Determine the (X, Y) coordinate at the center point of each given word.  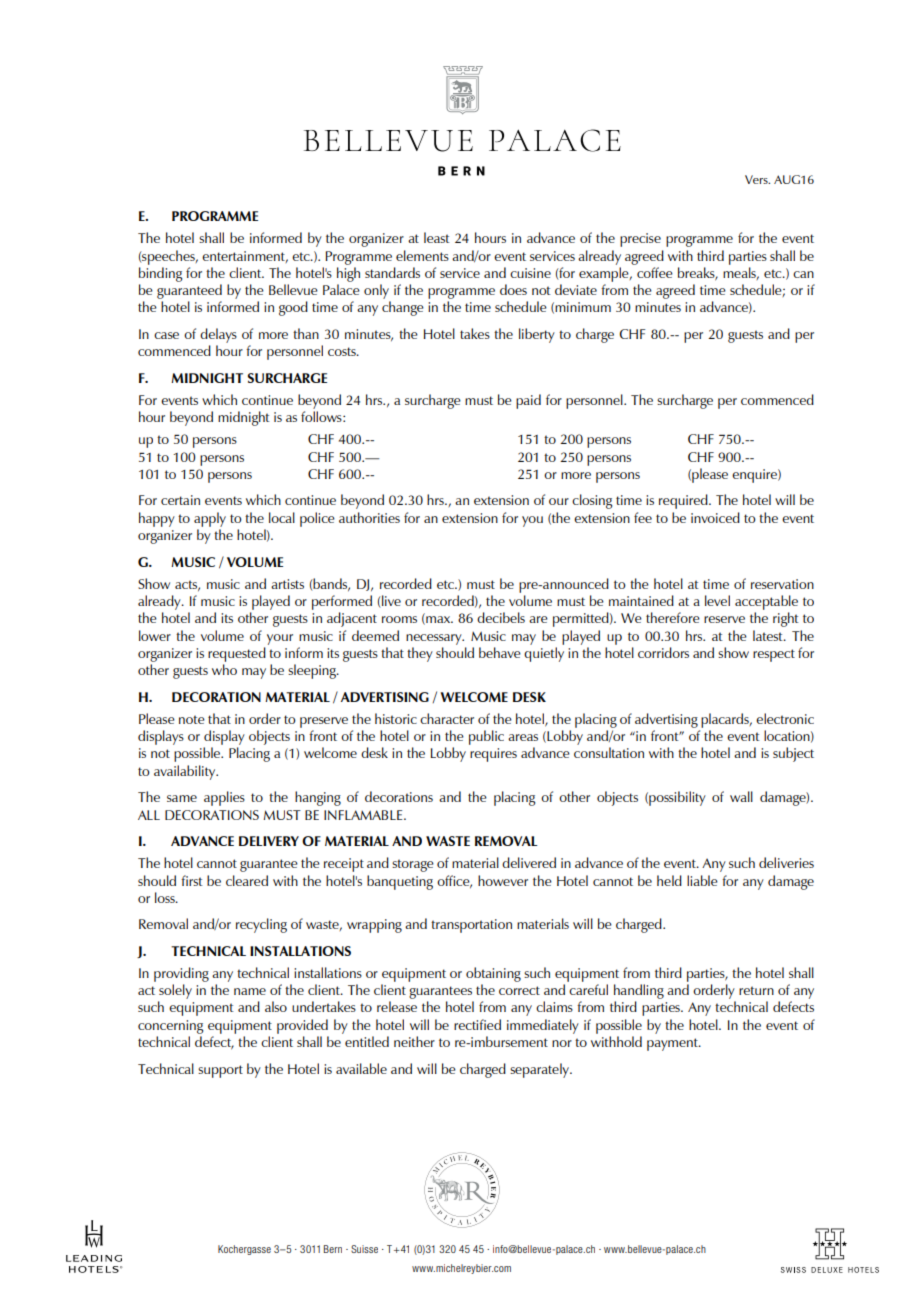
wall (741, 796)
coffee (655, 272)
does (513, 289)
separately (540, 1070)
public (486, 737)
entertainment (245, 257)
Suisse (364, 1249)
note (192, 719)
